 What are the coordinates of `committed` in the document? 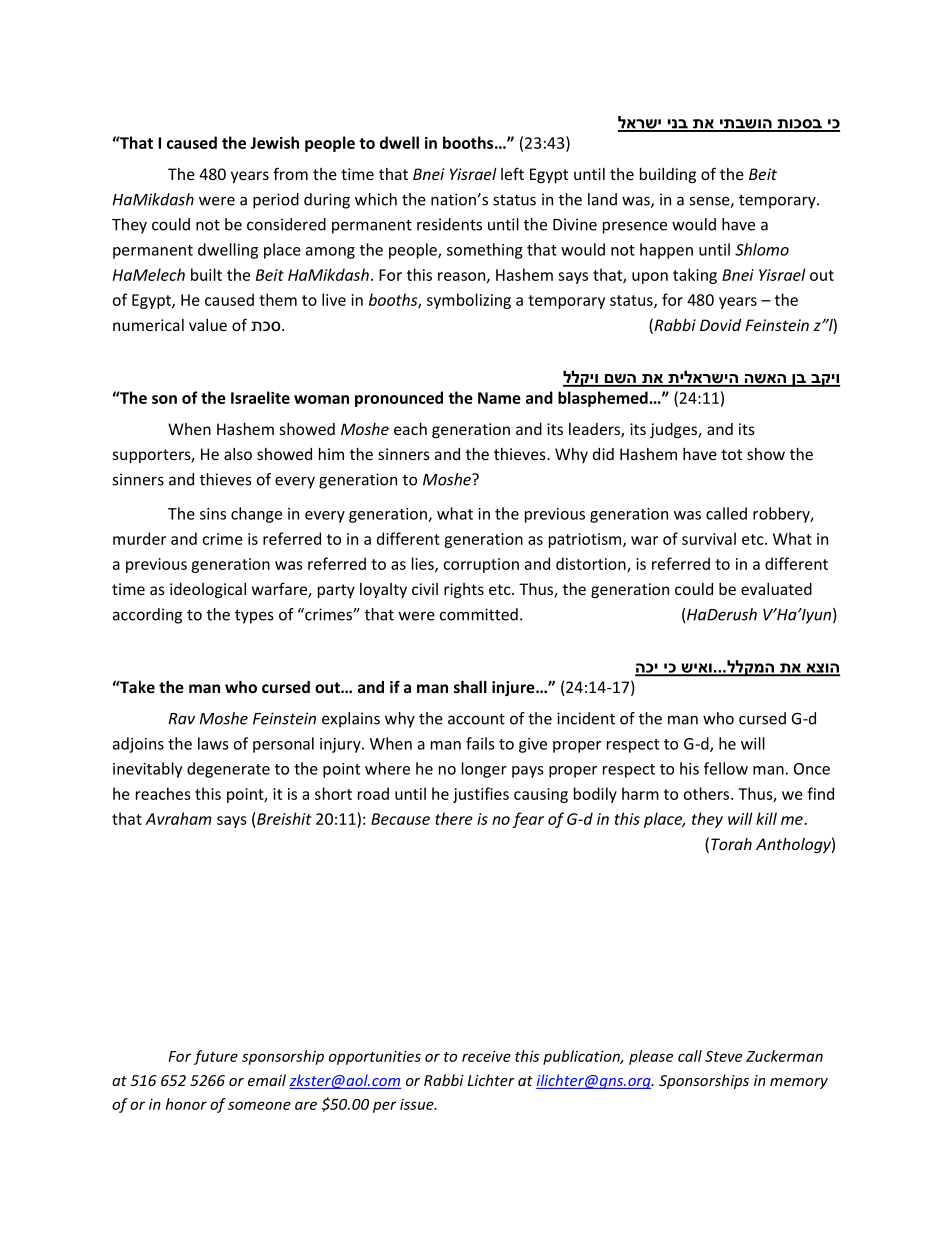 It's located at (479, 614).
